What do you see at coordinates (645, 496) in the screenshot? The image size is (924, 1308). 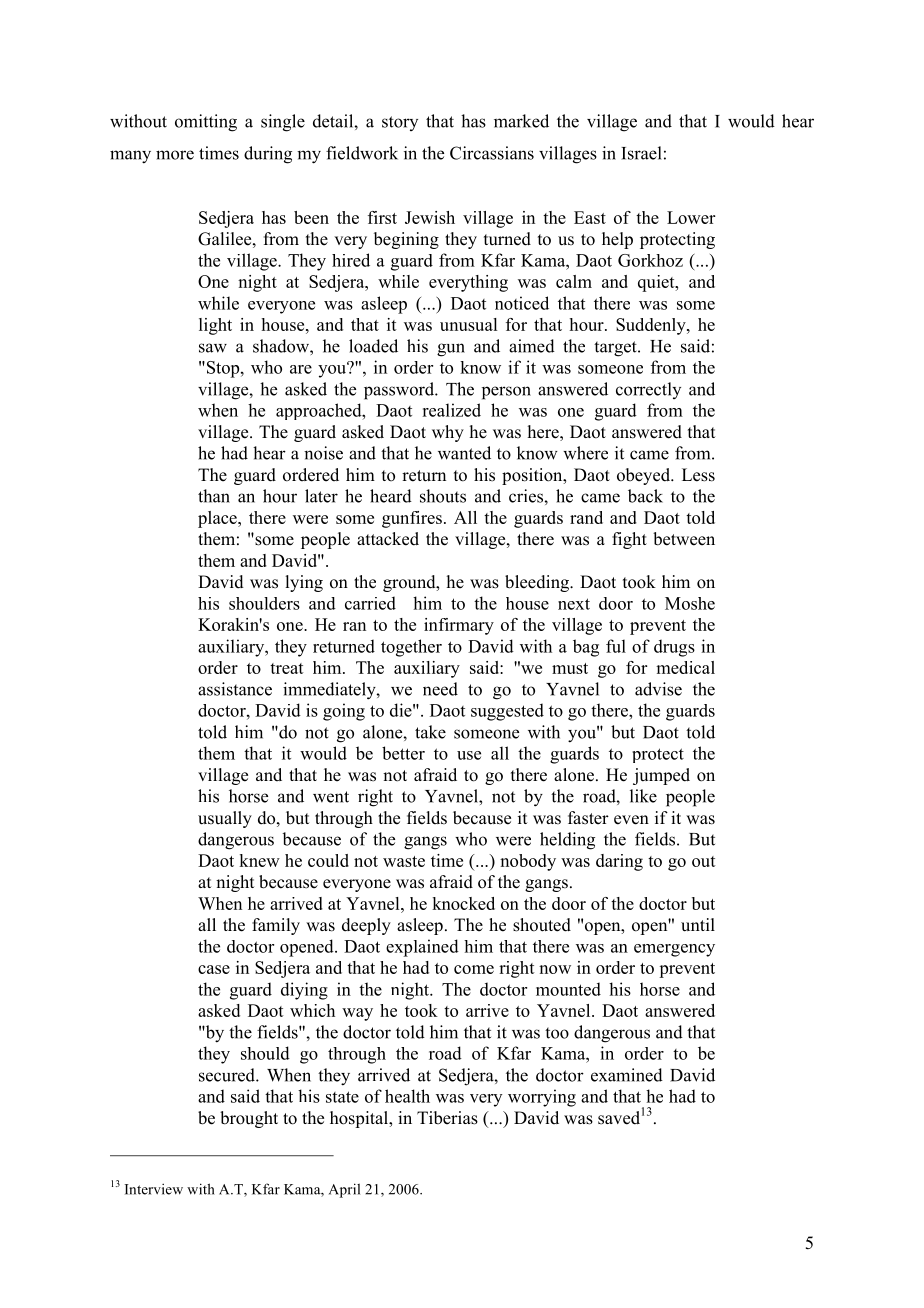 I see `back` at bounding box center [645, 496].
